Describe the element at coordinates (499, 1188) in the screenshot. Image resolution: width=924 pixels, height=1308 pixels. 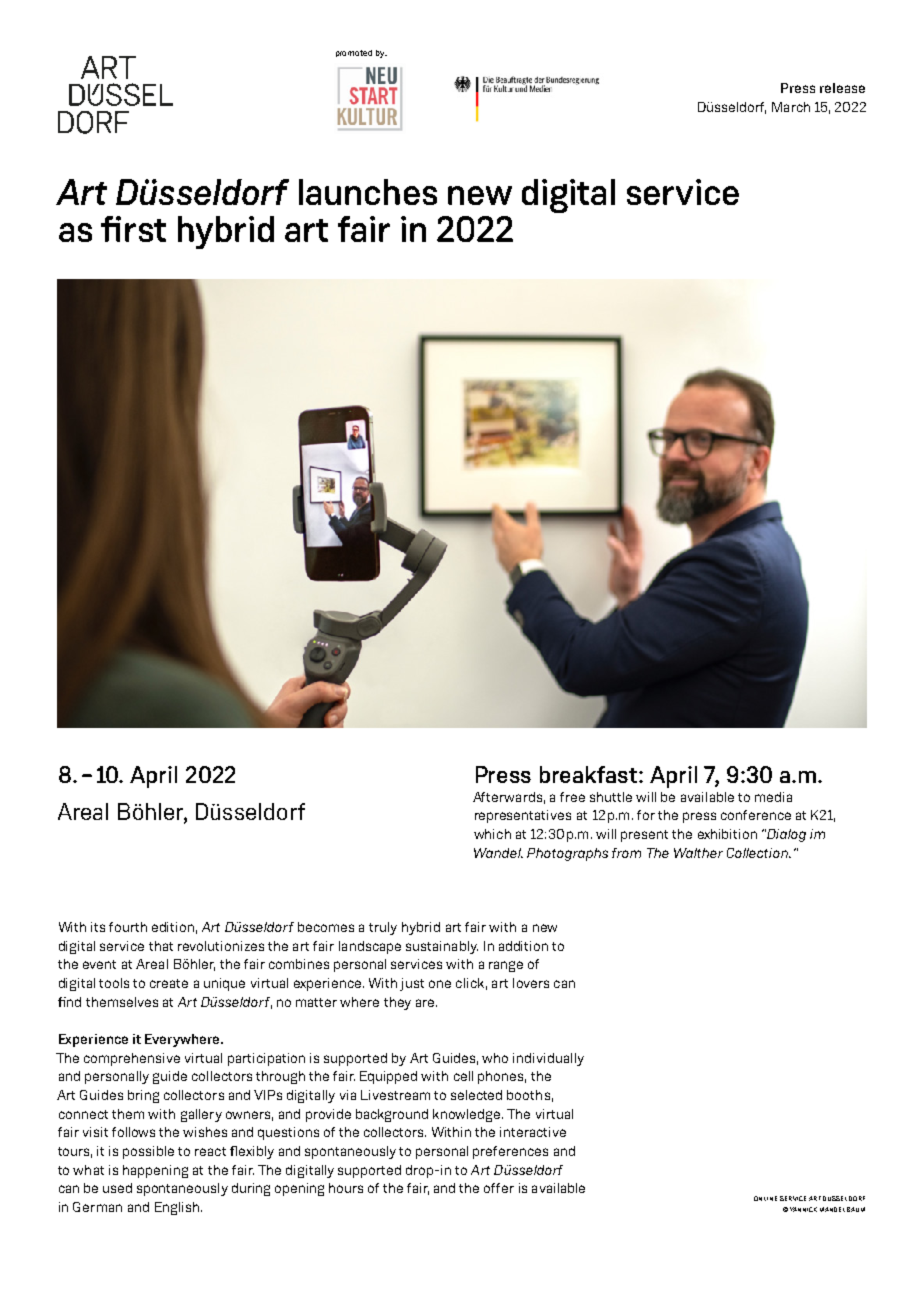
I see `offer` at that location.
